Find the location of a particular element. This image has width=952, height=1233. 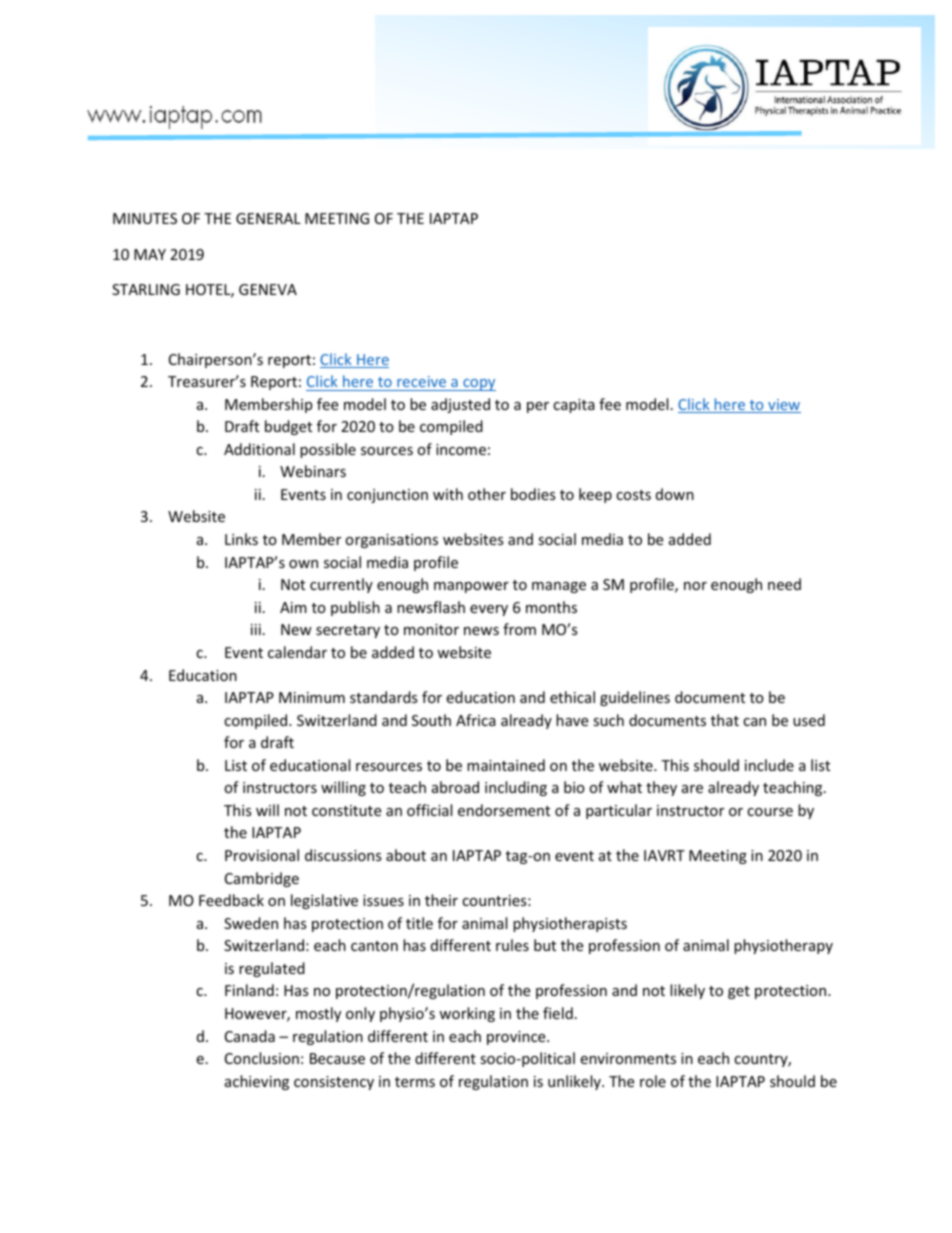

GENERAL is located at coordinates (268, 218).
